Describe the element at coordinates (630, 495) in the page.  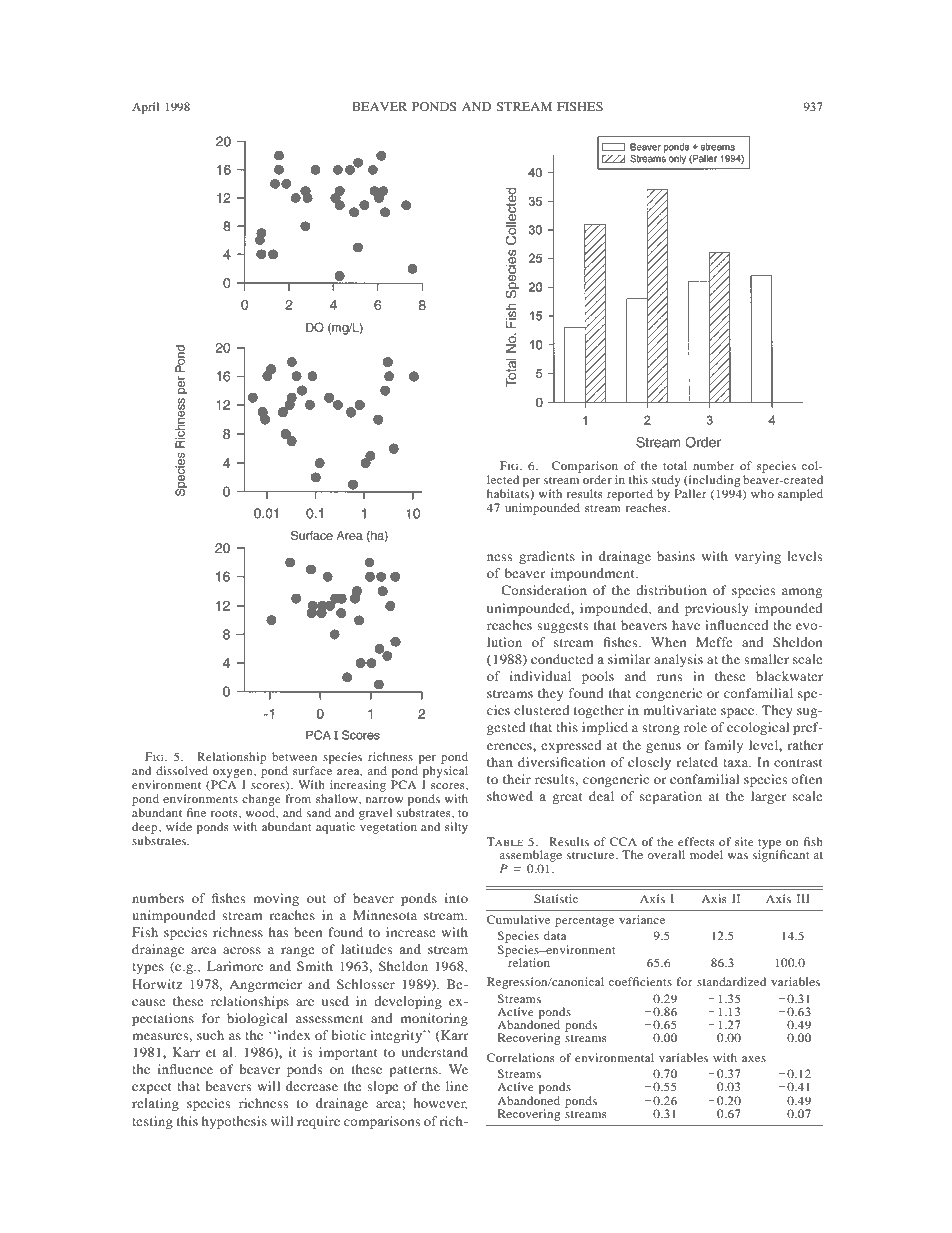
I see `reported` at that location.
